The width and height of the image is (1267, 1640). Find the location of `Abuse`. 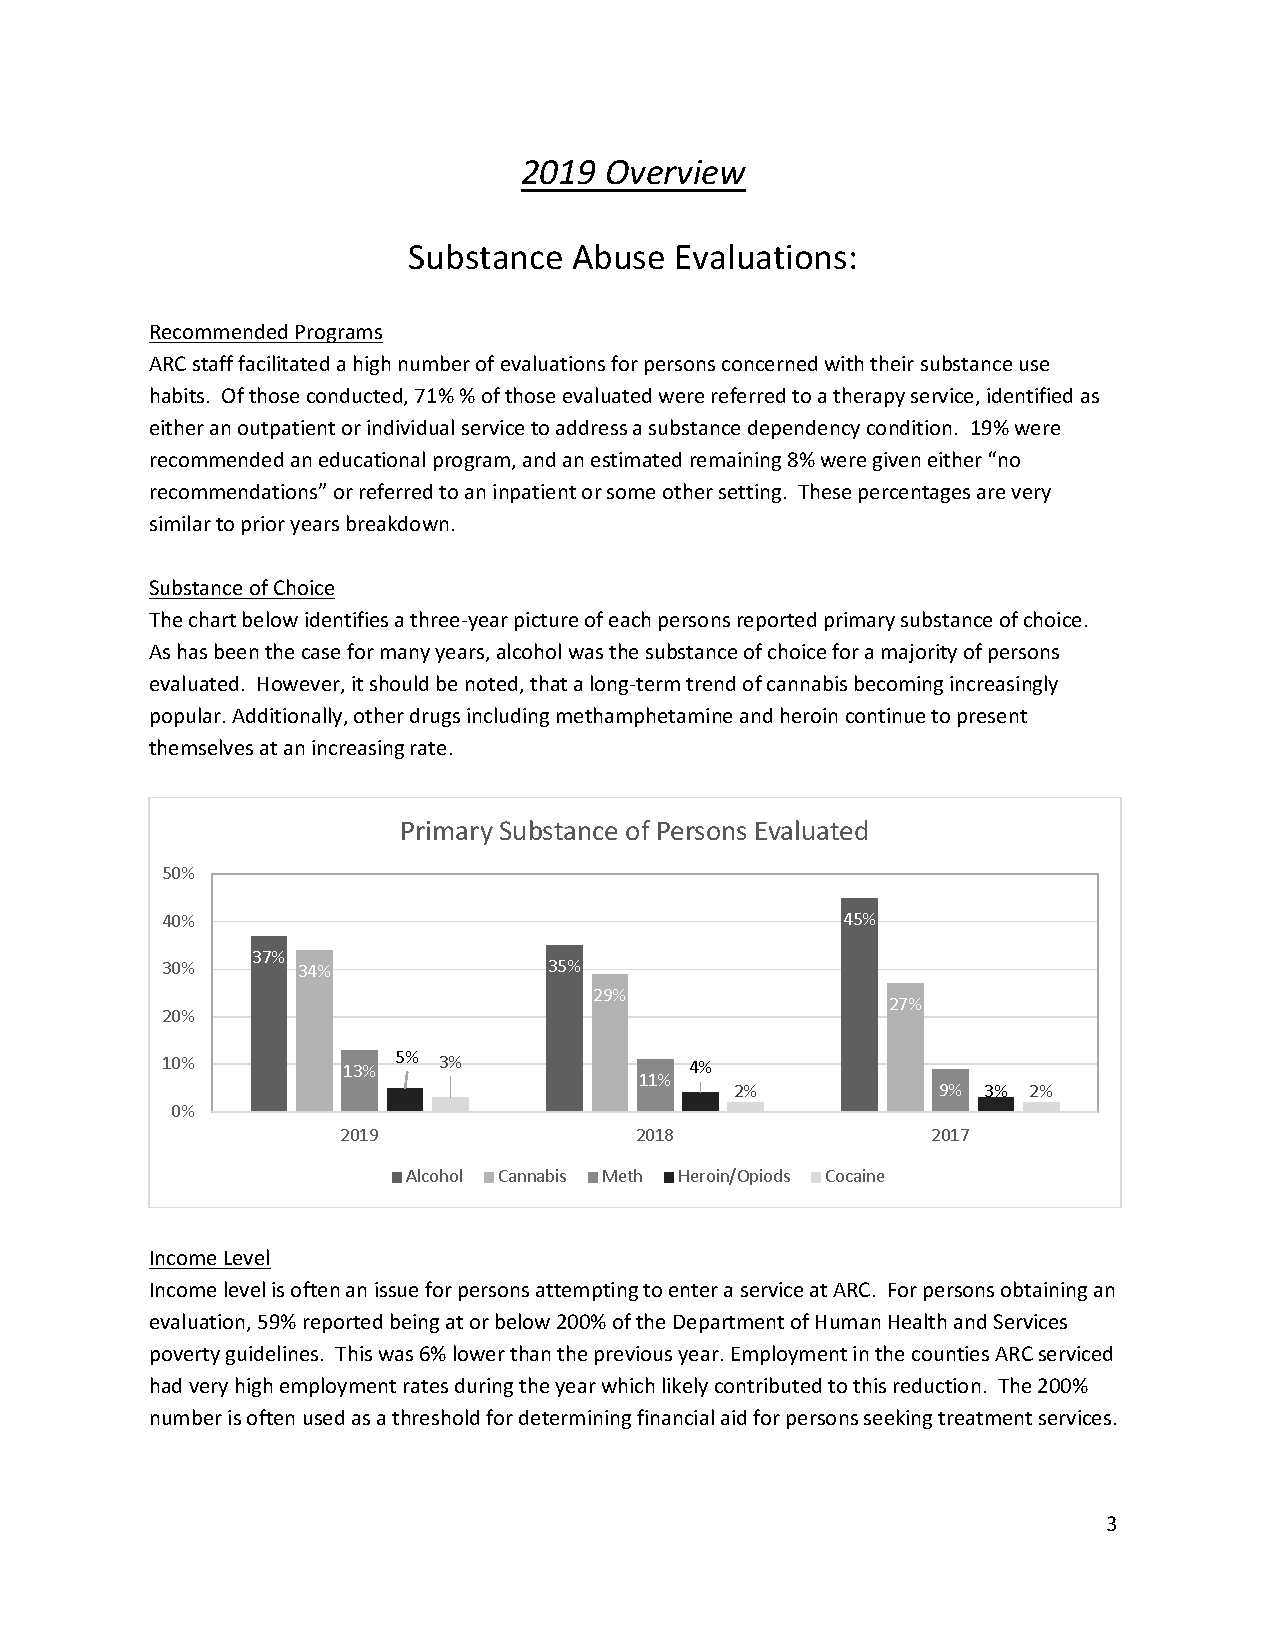

Abuse is located at coordinates (618, 256).
